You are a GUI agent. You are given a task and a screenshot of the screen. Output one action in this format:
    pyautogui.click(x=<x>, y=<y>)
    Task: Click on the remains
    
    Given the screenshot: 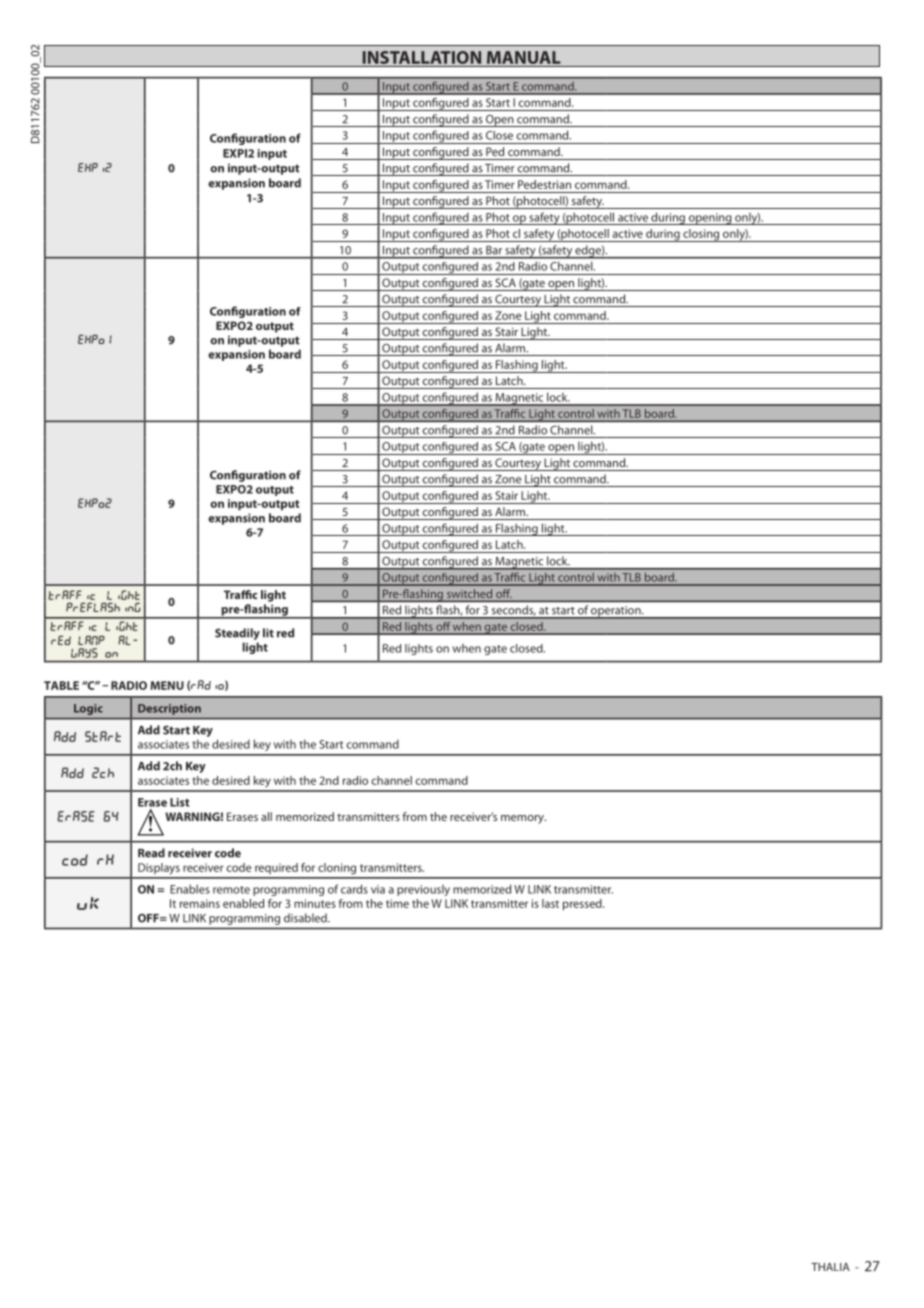 What is the action you would take?
    pyautogui.click(x=200, y=903)
